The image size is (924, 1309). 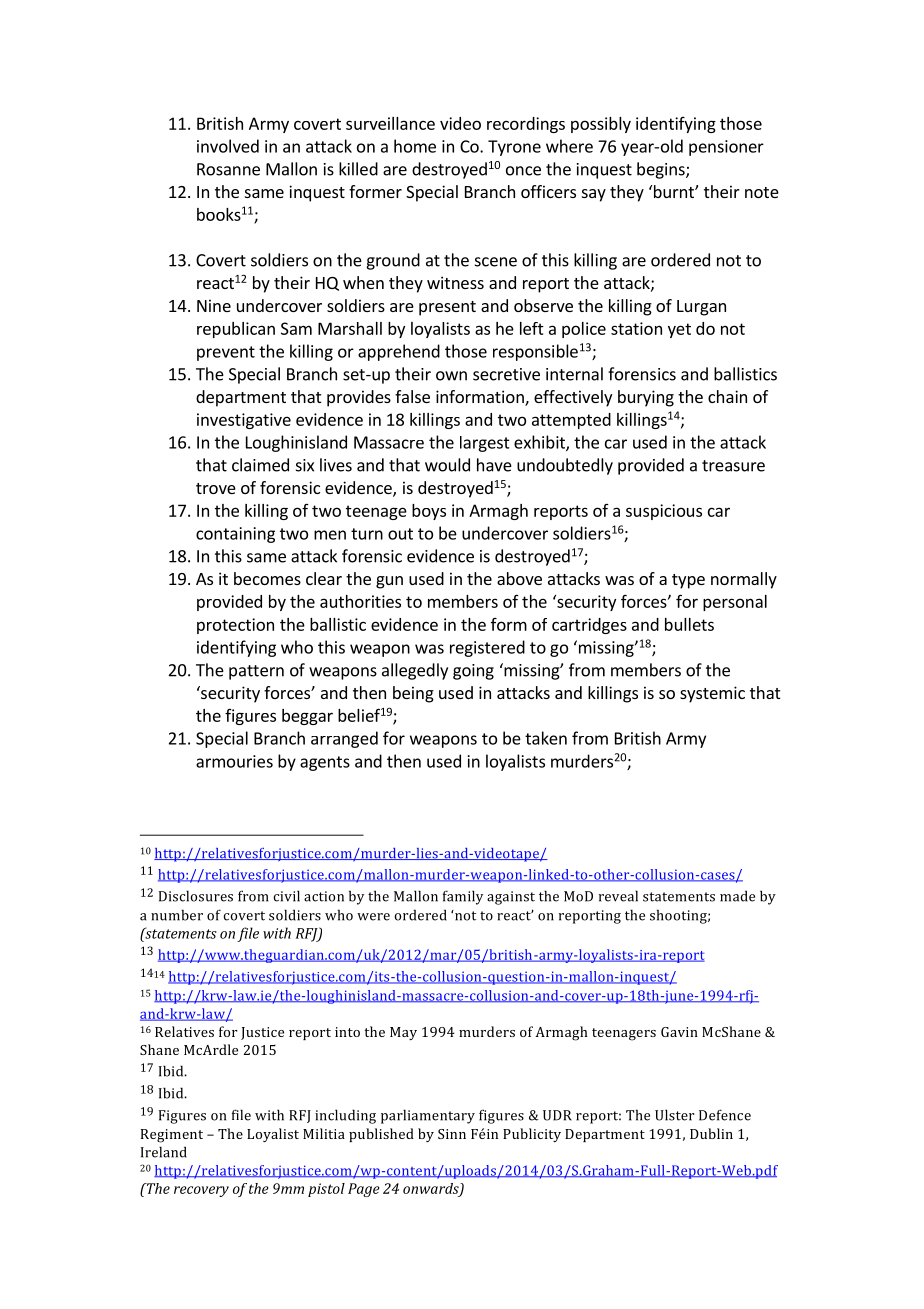 What do you see at coordinates (712, 694) in the image?
I see `systemic` at bounding box center [712, 694].
